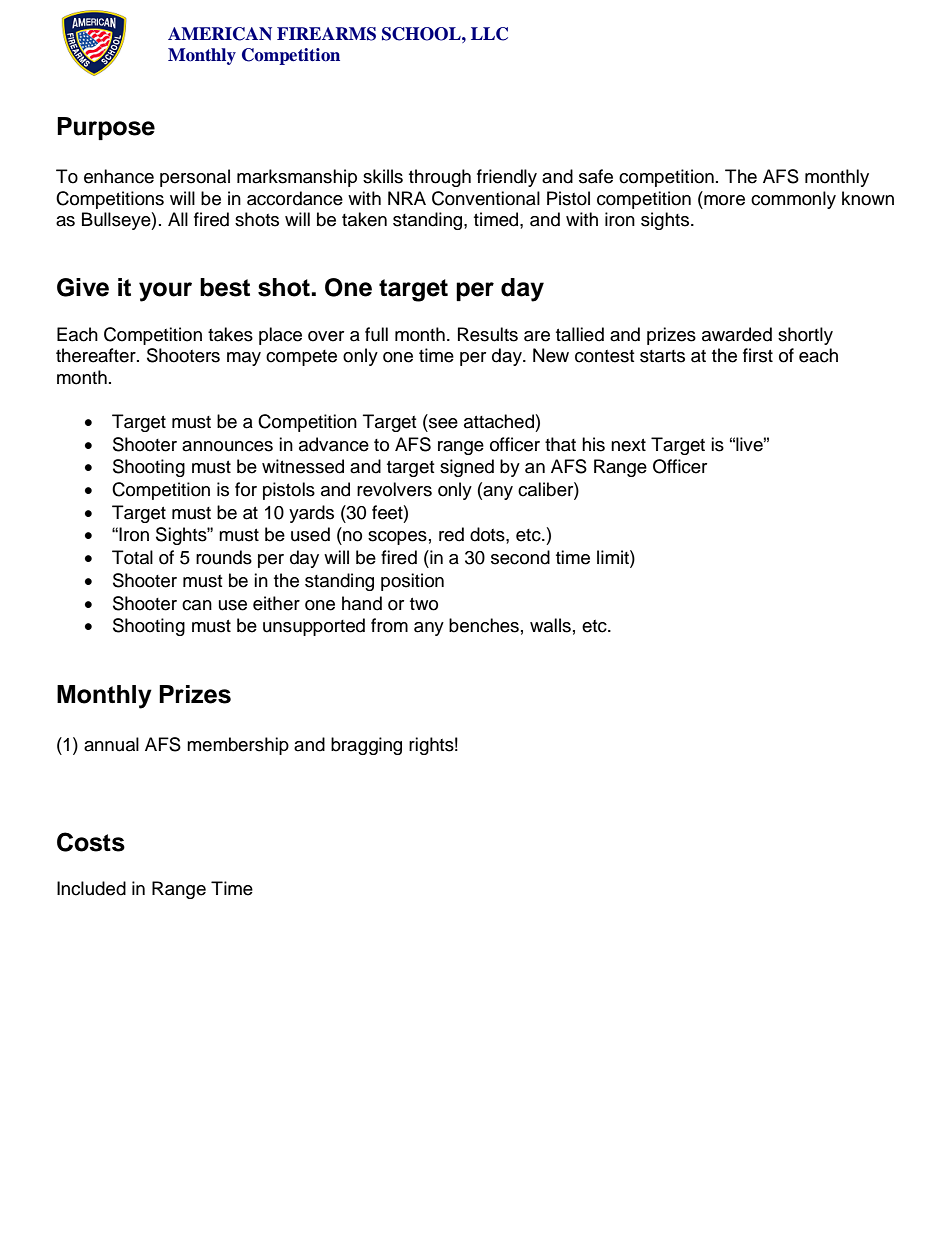 The height and width of the screenshot is (1233, 952). Describe the element at coordinates (724, 200) in the screenshot. I see `more` at that location.
